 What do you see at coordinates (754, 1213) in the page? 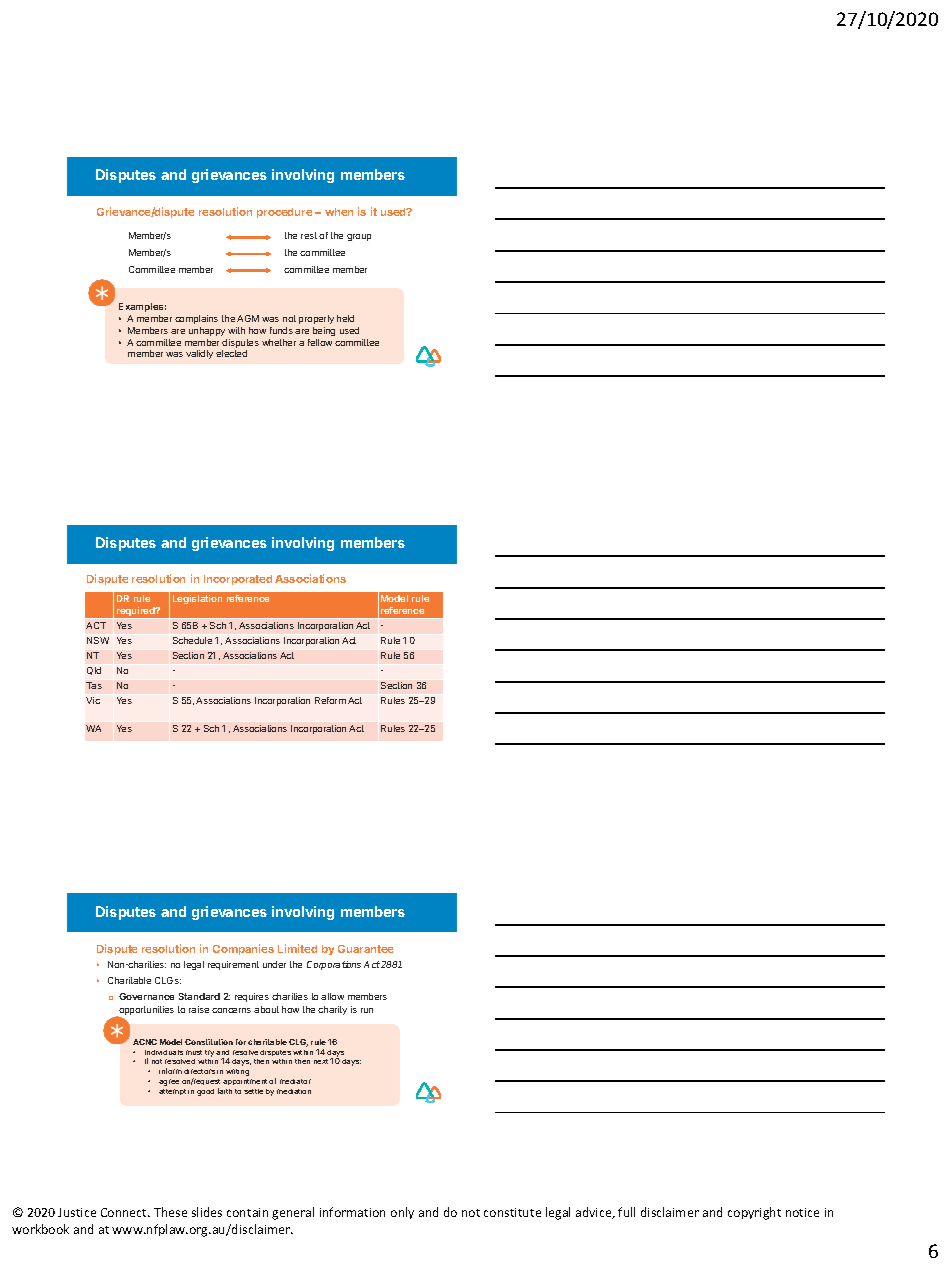
I see `copyright` at bounding box center [754, 1213].
